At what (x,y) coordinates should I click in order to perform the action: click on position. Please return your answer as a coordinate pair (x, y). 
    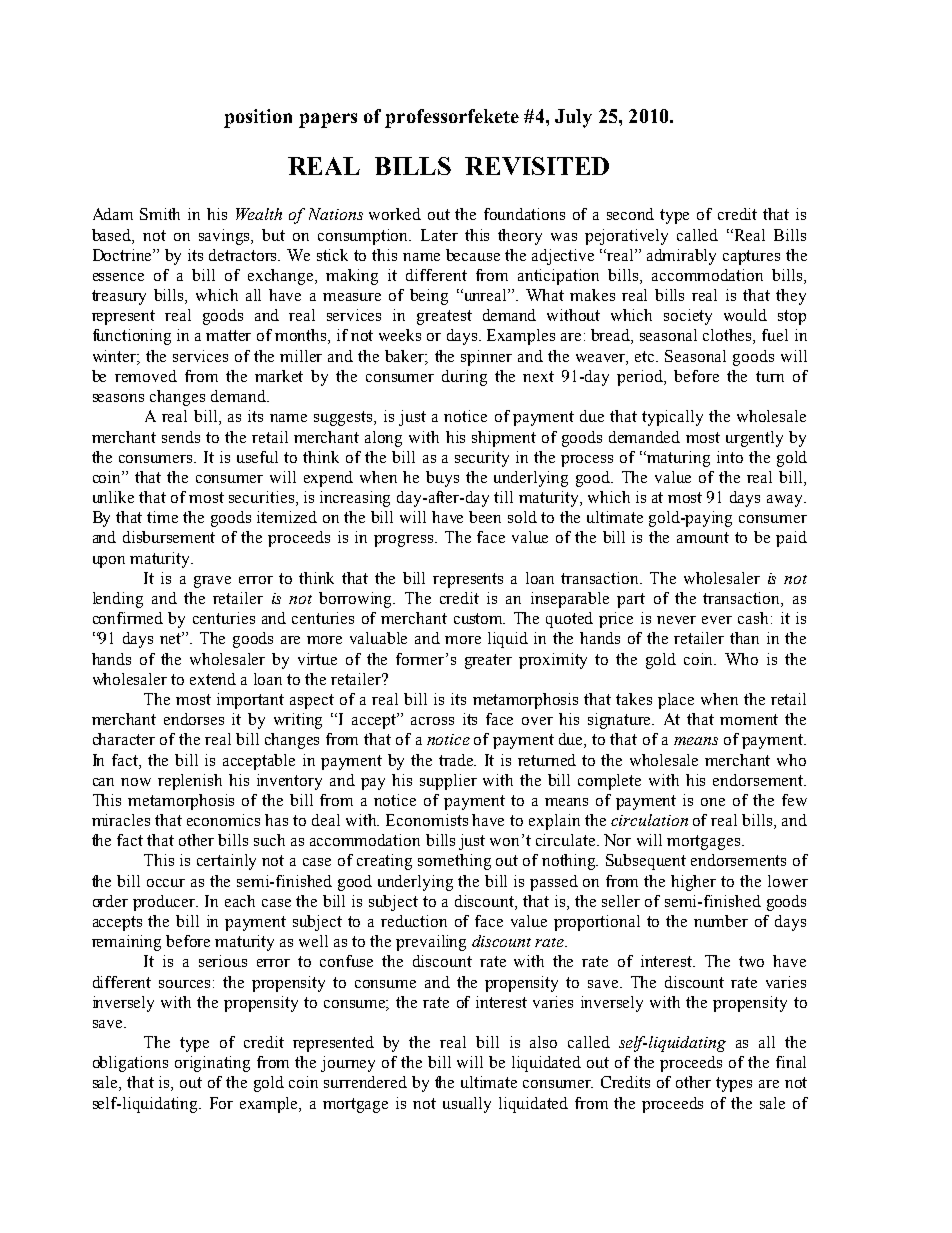
    Looking at the image, I should click on (258, 118).
